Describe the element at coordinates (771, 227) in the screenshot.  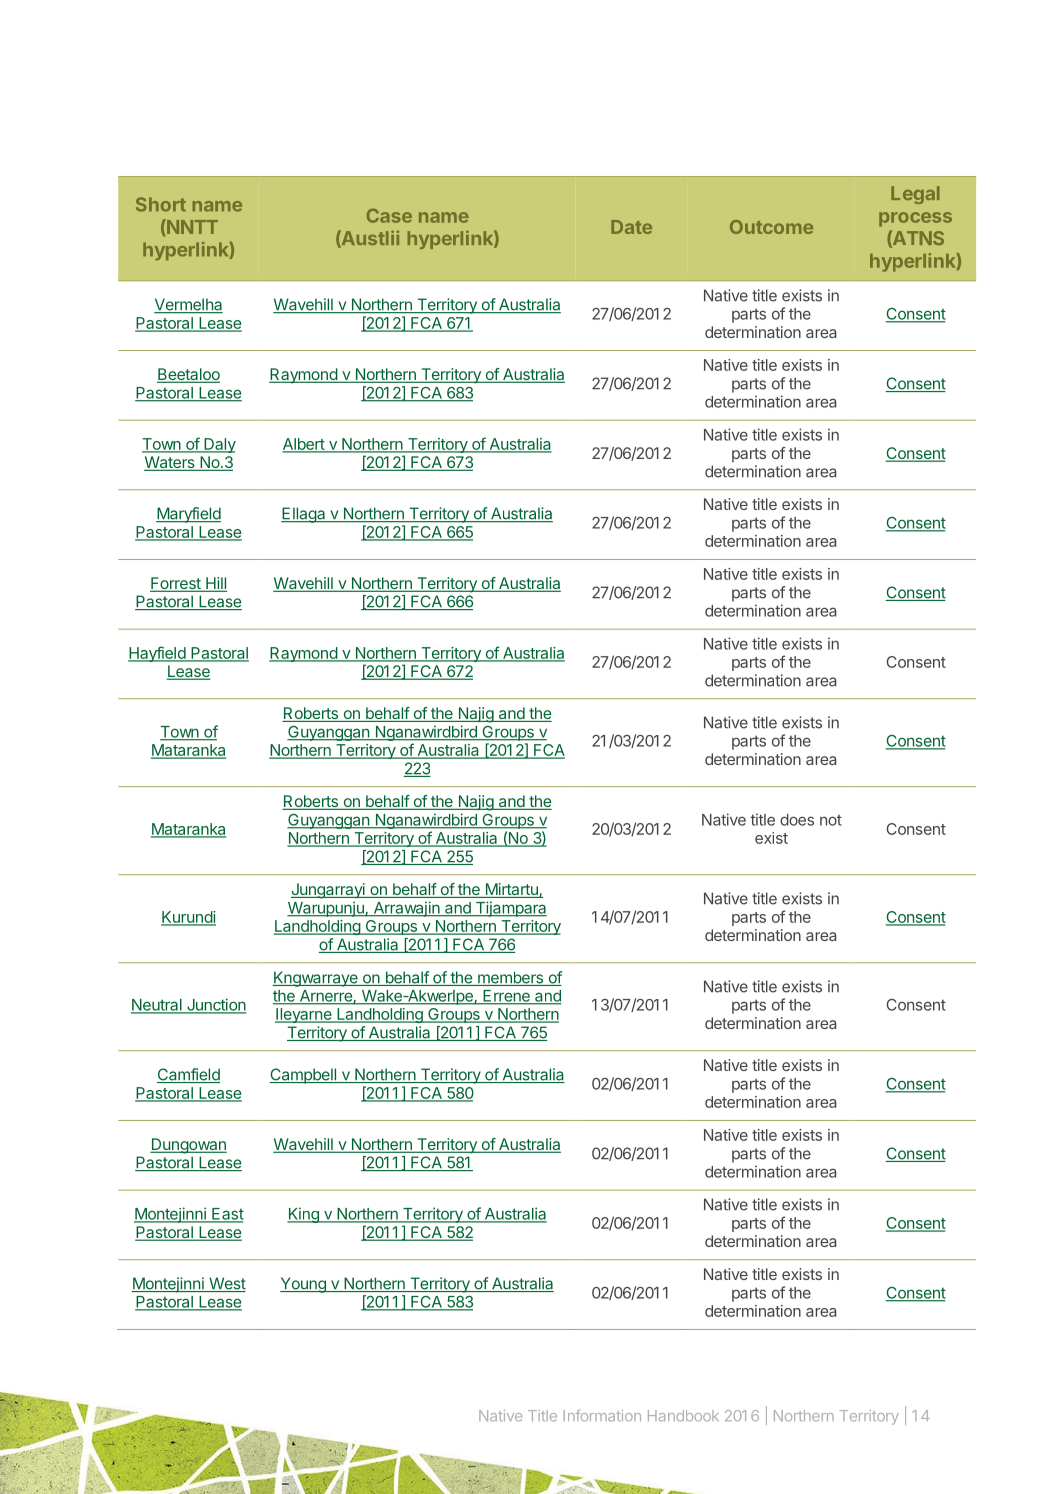
I see `Outcome` at that location.
